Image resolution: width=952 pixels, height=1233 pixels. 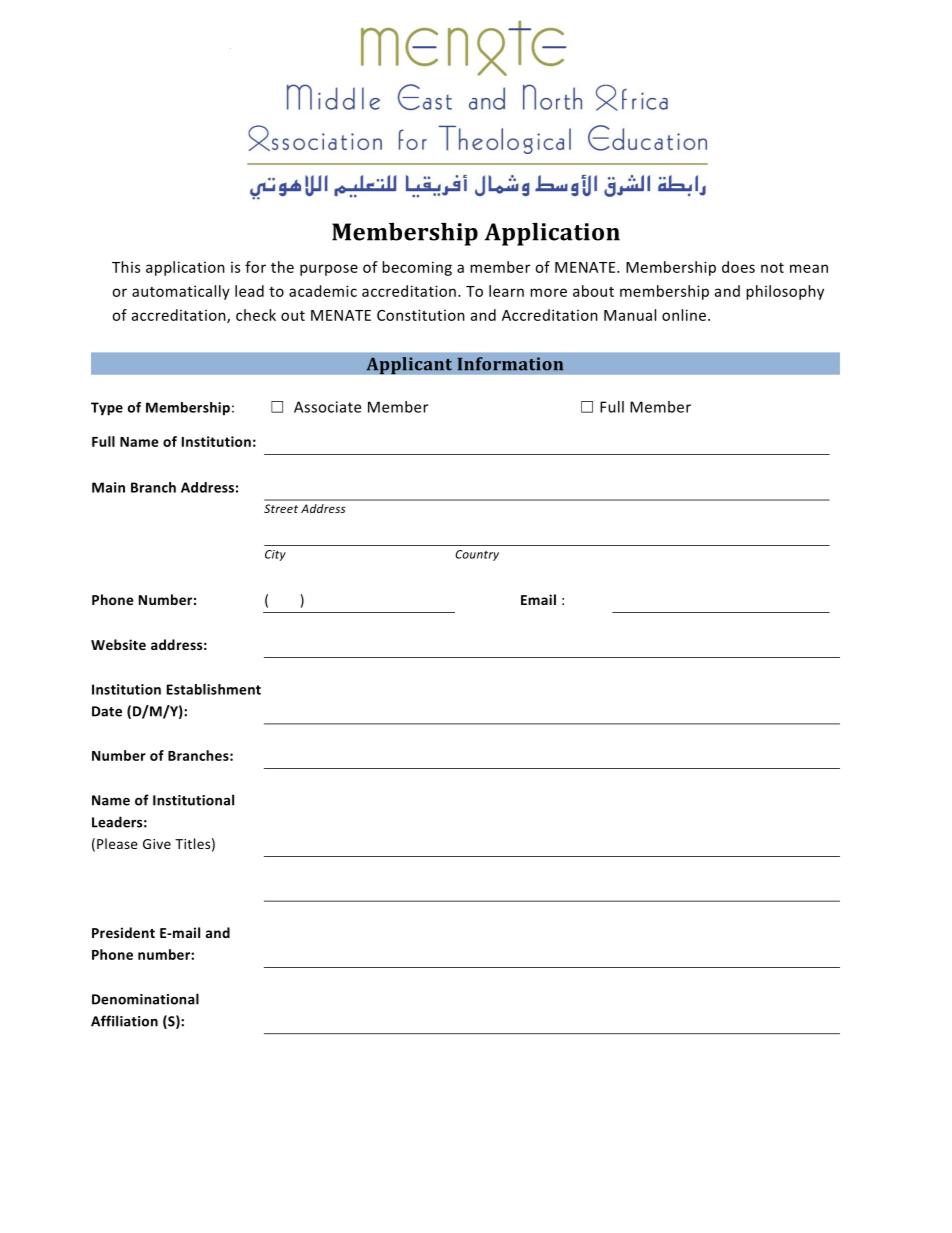 What do you see at coordinates (214, 689) in the screenshot?
I see `Establishment` at bounding box center [214, 689].
